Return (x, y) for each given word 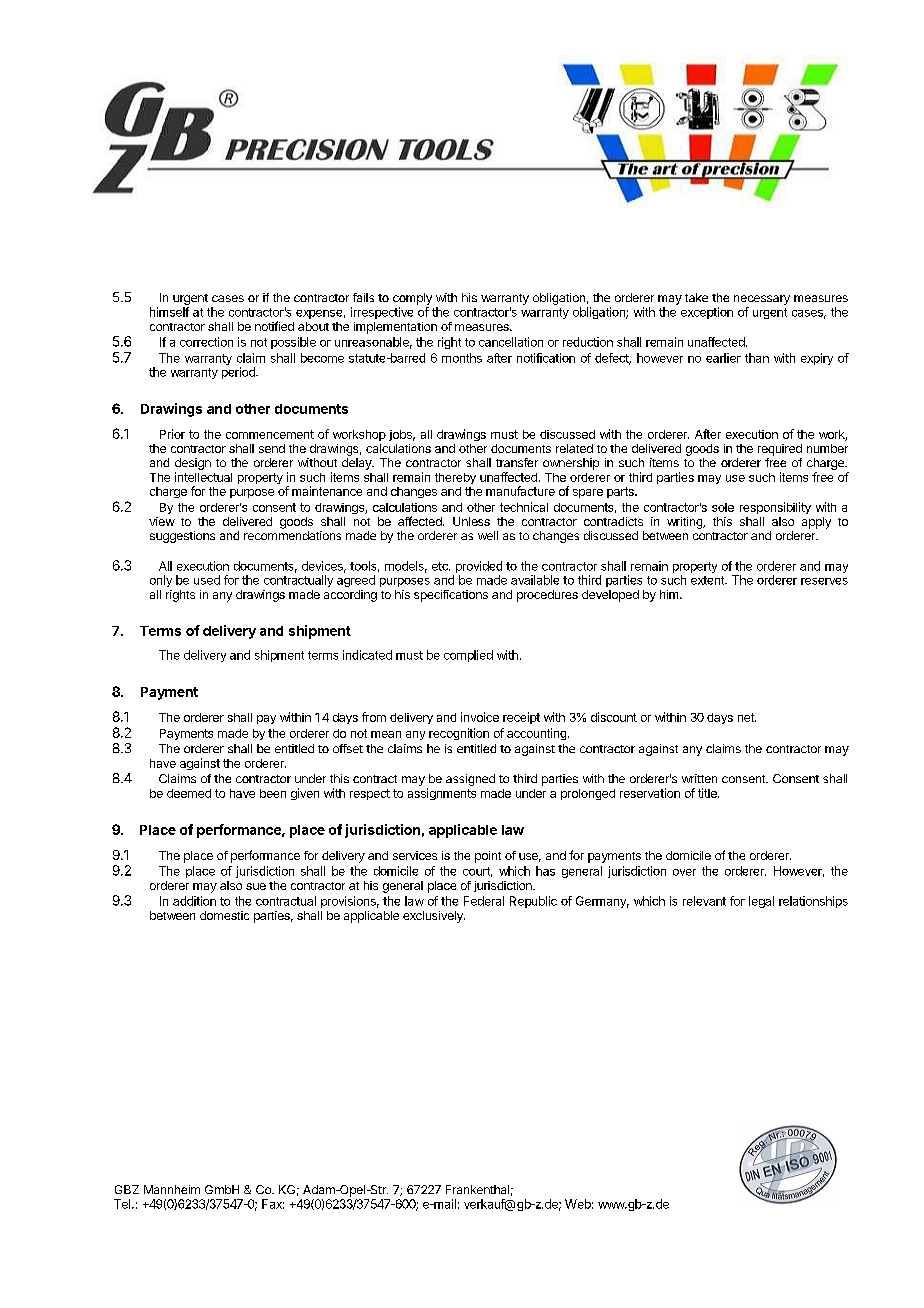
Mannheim (172, 1189)
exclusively (434, 917)
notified (274, 326)
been (273, 793)
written (699, 778)
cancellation (511, 342)
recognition (459, 734)
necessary (762, 300)
